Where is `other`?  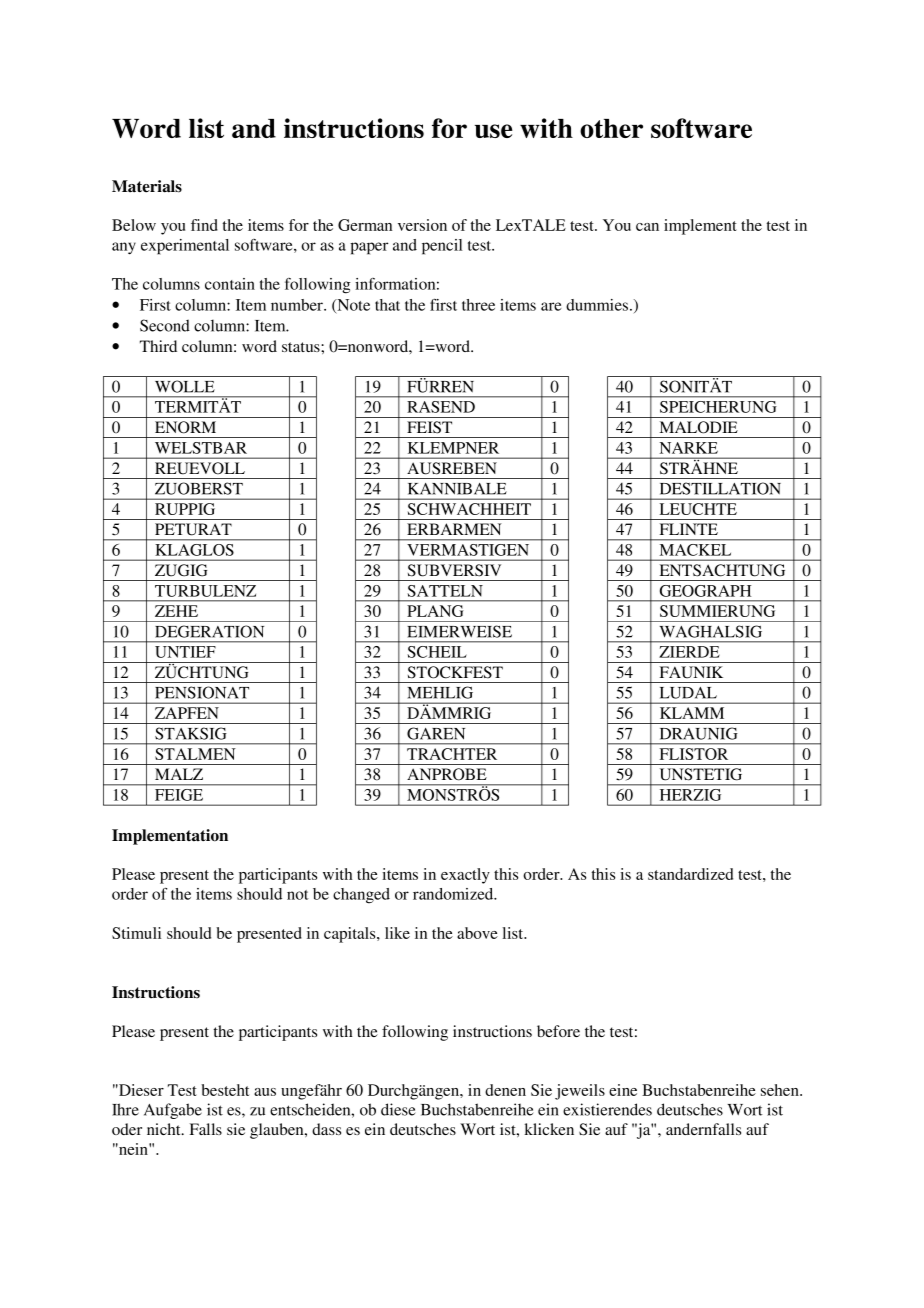
other is located at coordinates (611, 128).
